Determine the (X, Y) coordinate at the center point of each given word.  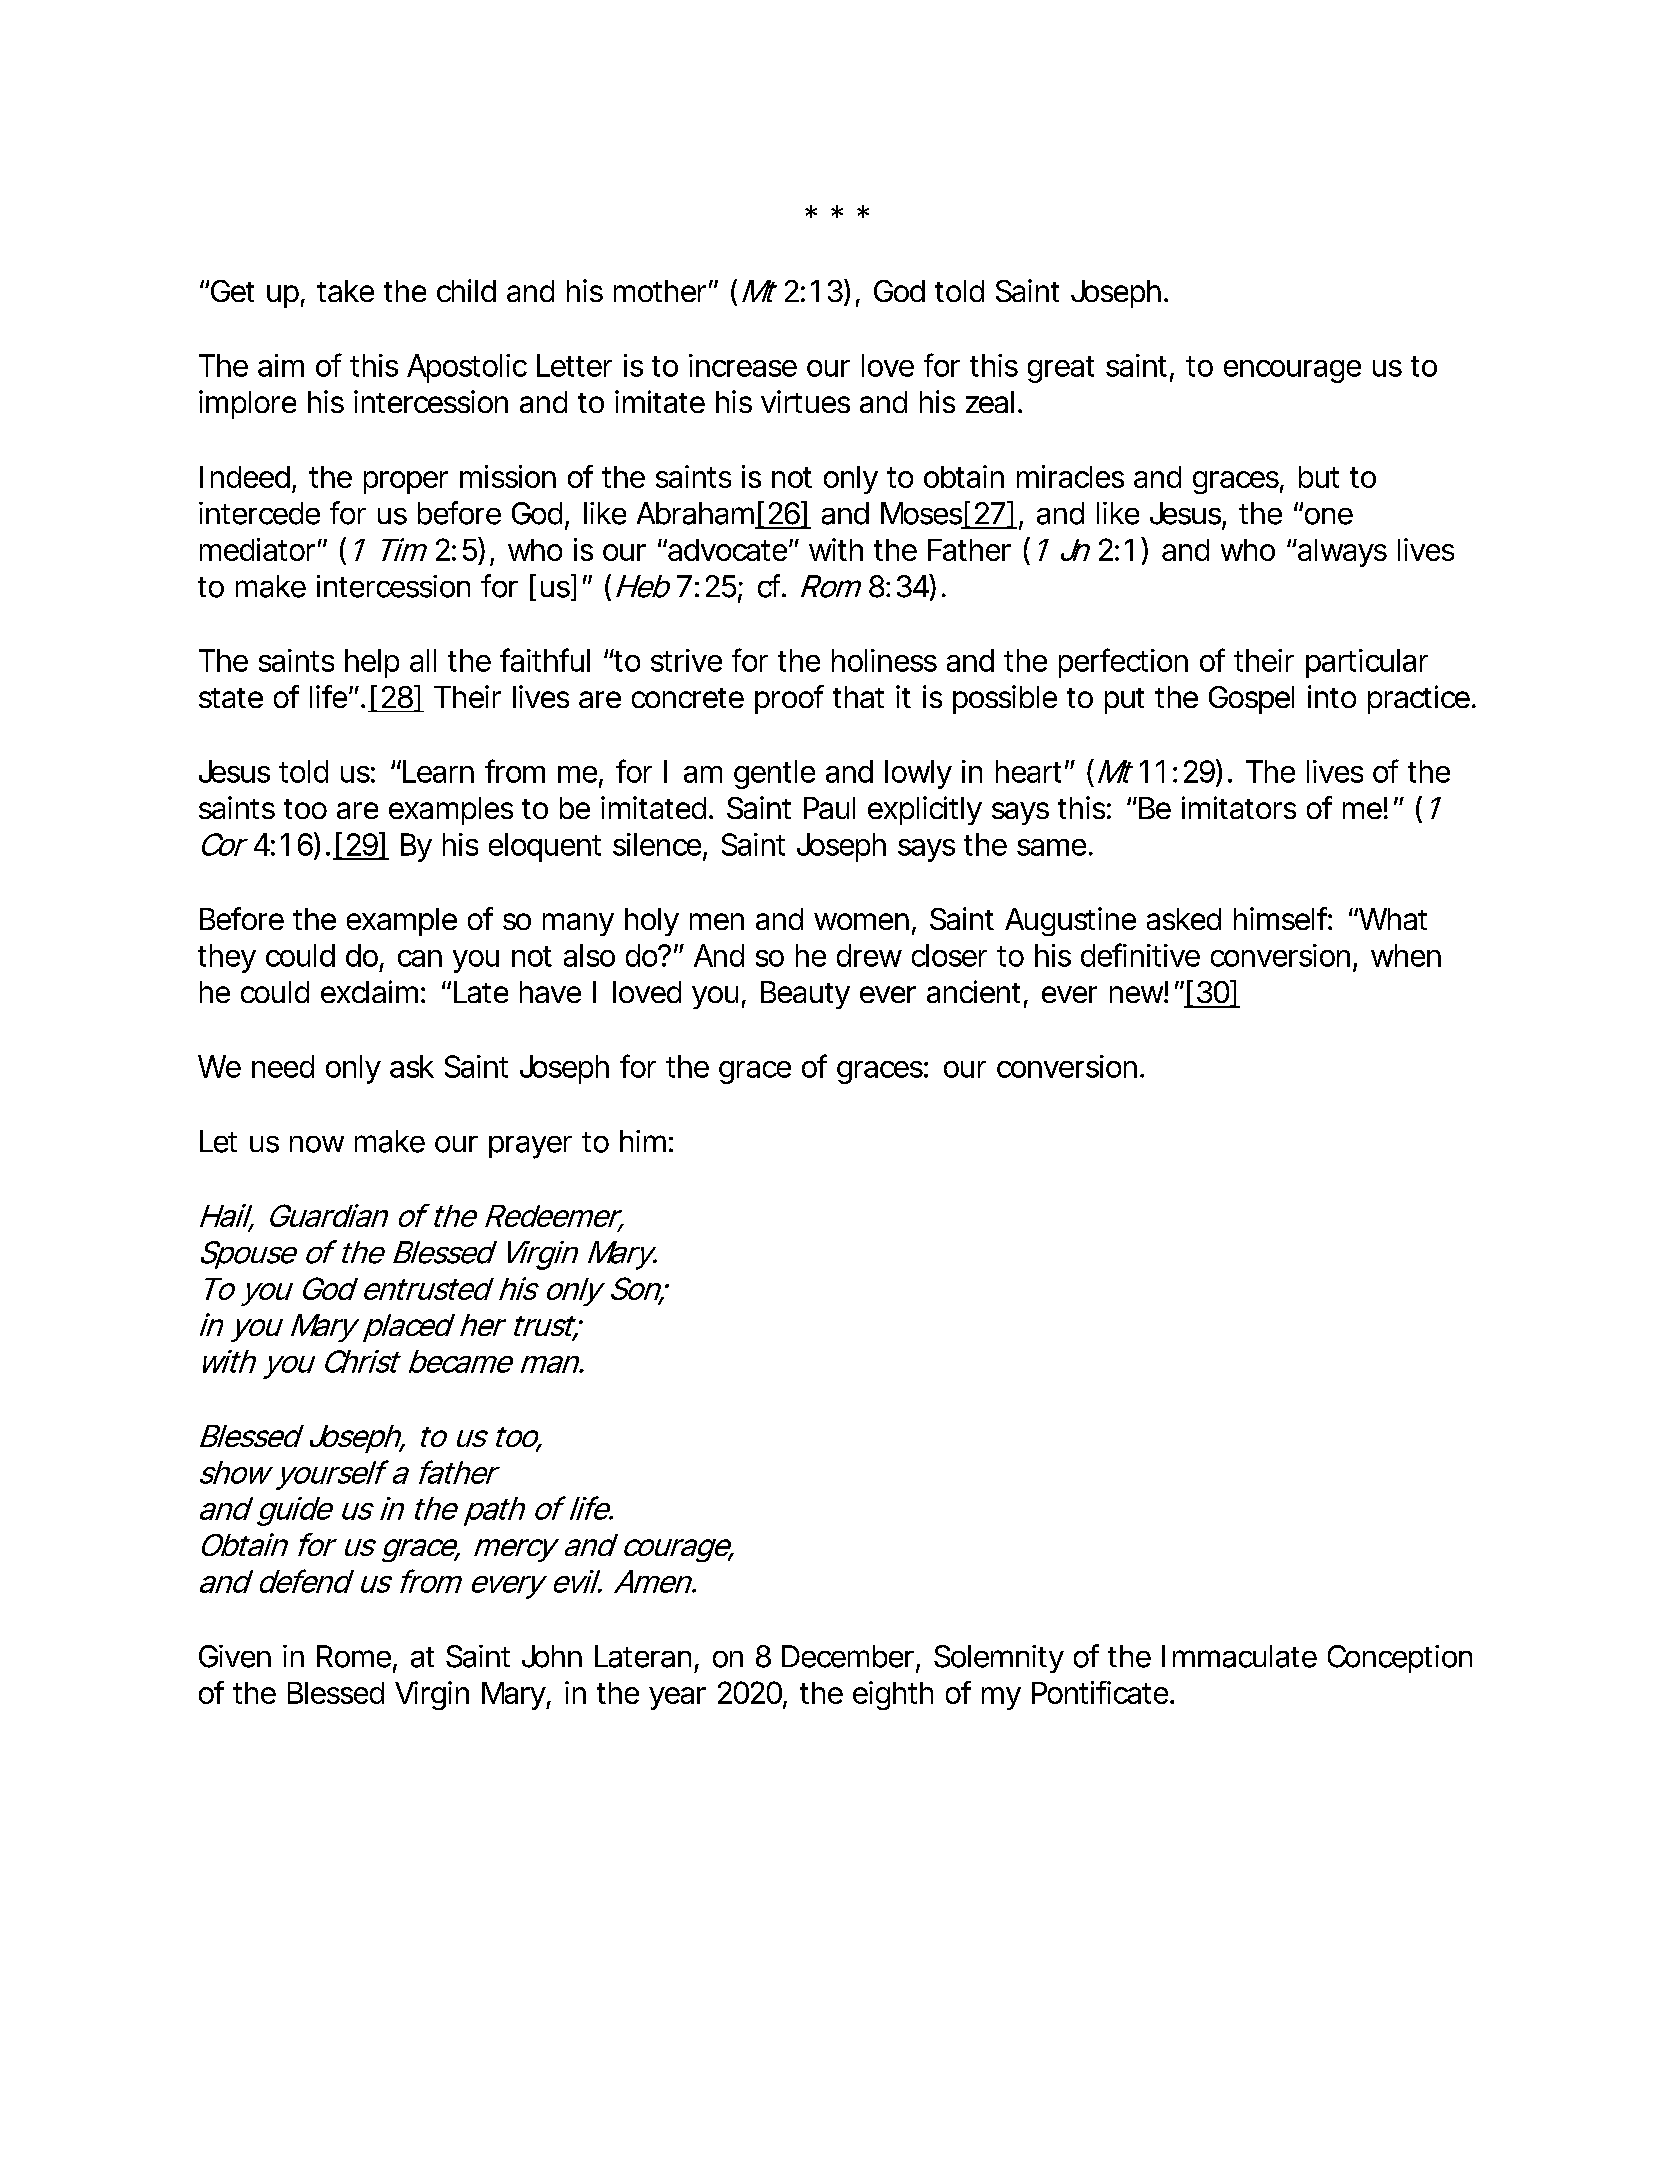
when (1406, 955)
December (849, 1657)
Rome (354, 1656)
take (345, 291)
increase (743, 365)
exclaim (369, 991)
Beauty (805, 995)
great (1061, 369)
